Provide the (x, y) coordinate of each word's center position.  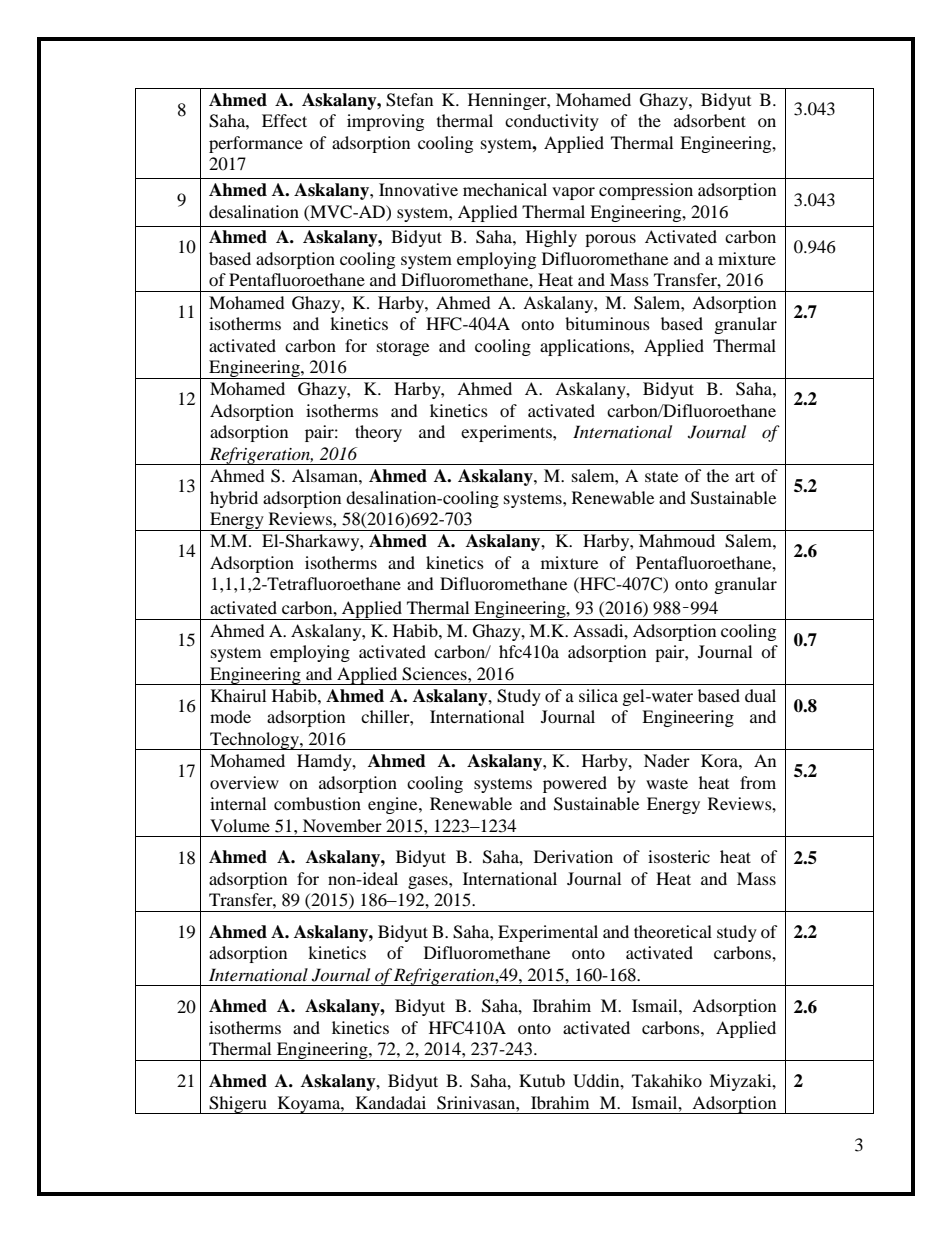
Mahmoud (677, 540)
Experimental (548, 933)
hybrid (234, 499)
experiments (507, 433)
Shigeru (238, 1105)
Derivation (573, 856)
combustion (317, 803)
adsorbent (710, 120)
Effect (284, 120)
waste (667, 783)
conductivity (552, 122)
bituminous (607, 323)
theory (378, 433)
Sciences (435, 674)
